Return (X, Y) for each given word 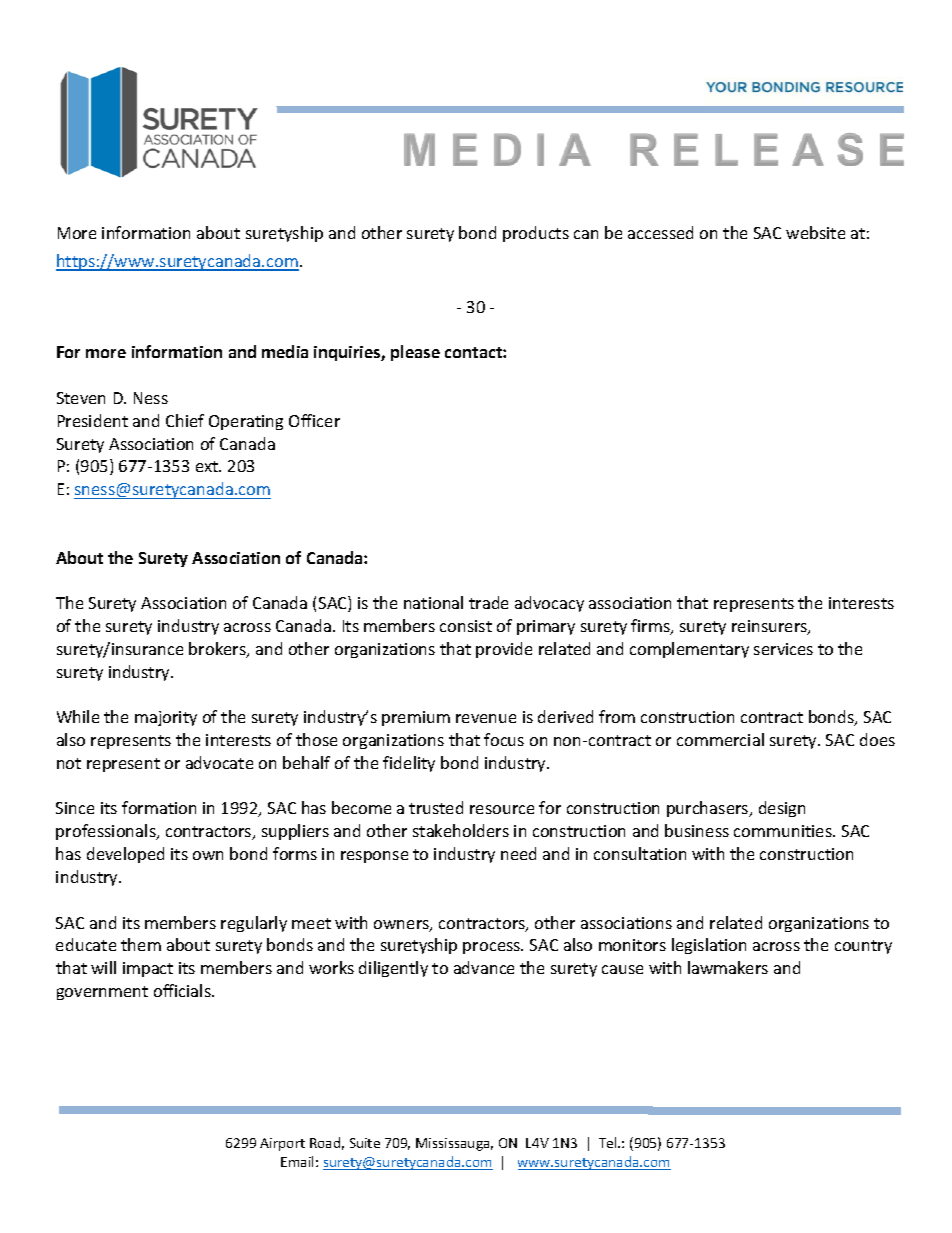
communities (784, 831)
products (536, 234)
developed (125, 855)
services (783, 649)
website (815, 232)
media (285, 351)
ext (208, 466)
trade (488, 602)
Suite (365, 1143)
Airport (282, 1144)
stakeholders (461, 830)
